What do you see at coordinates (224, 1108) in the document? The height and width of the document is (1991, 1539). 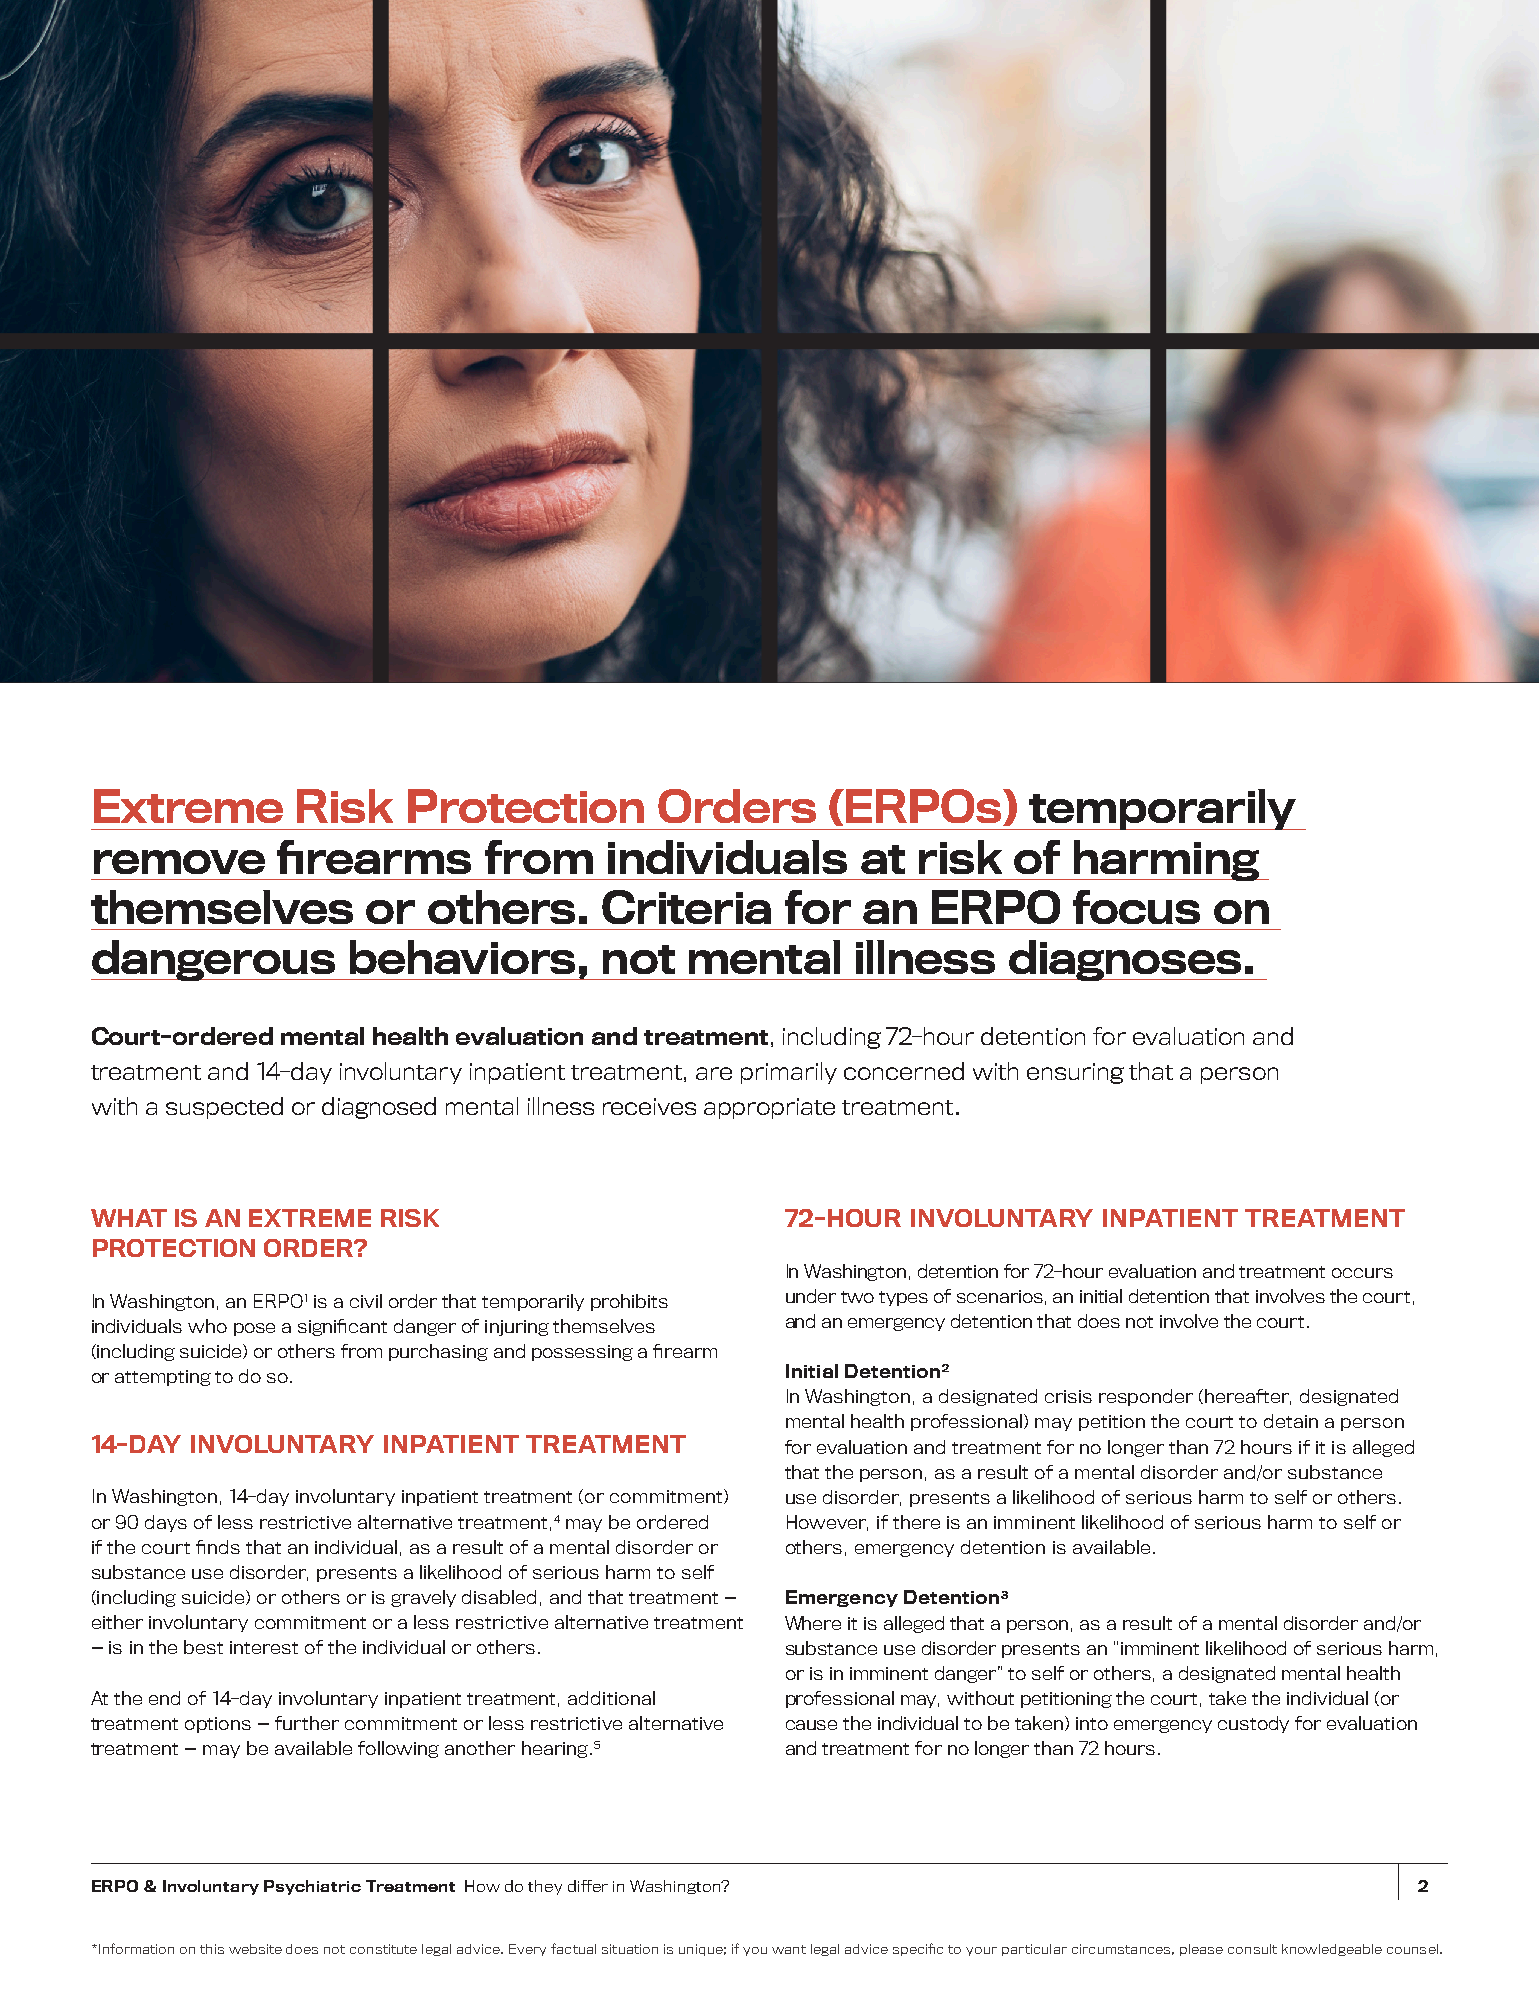 I see `suspected` at bounding box center [224, 1108].
